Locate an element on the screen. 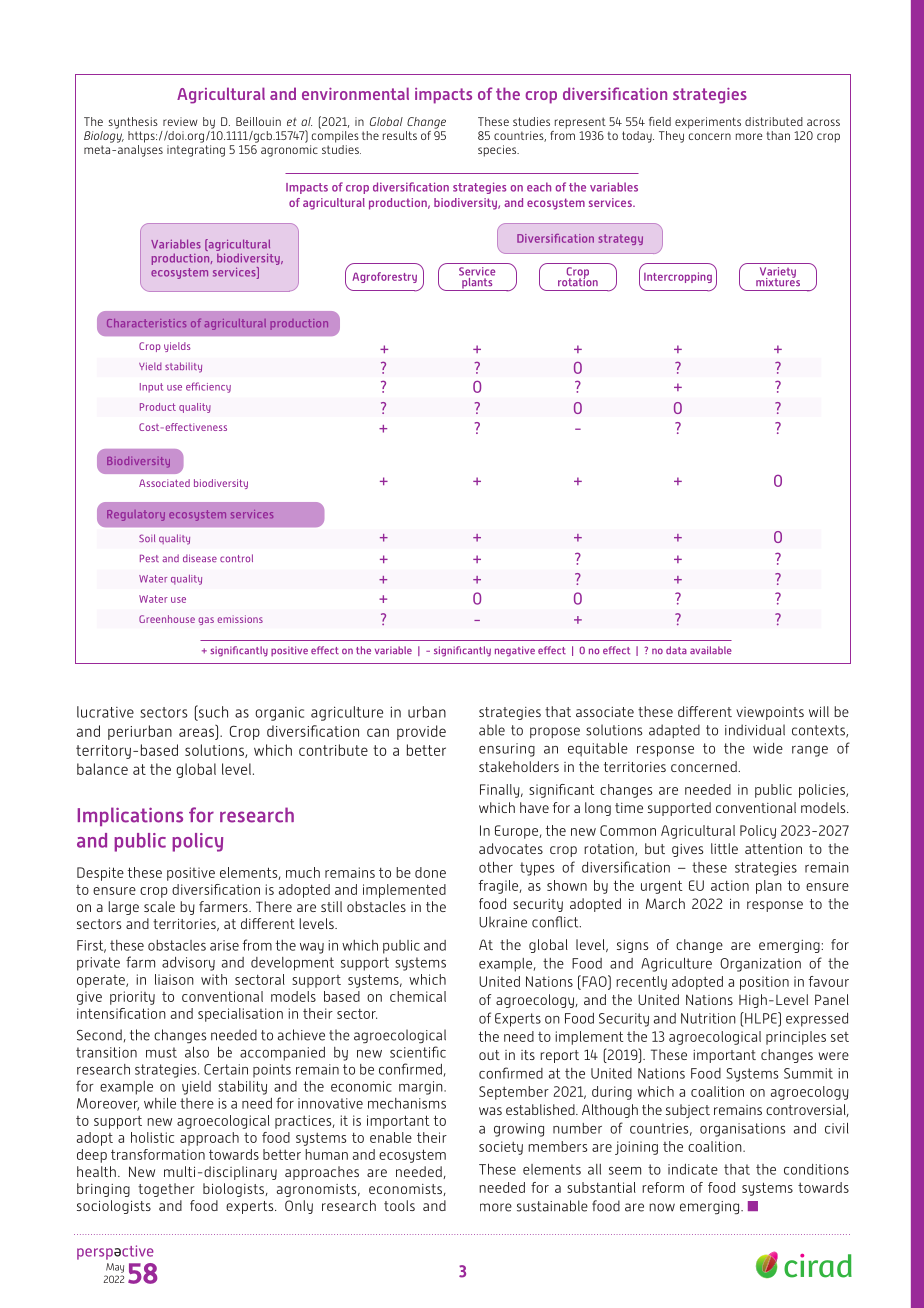 The width and height of the screenshot is (924, 1308). species is located at coordinates (498, 151).
